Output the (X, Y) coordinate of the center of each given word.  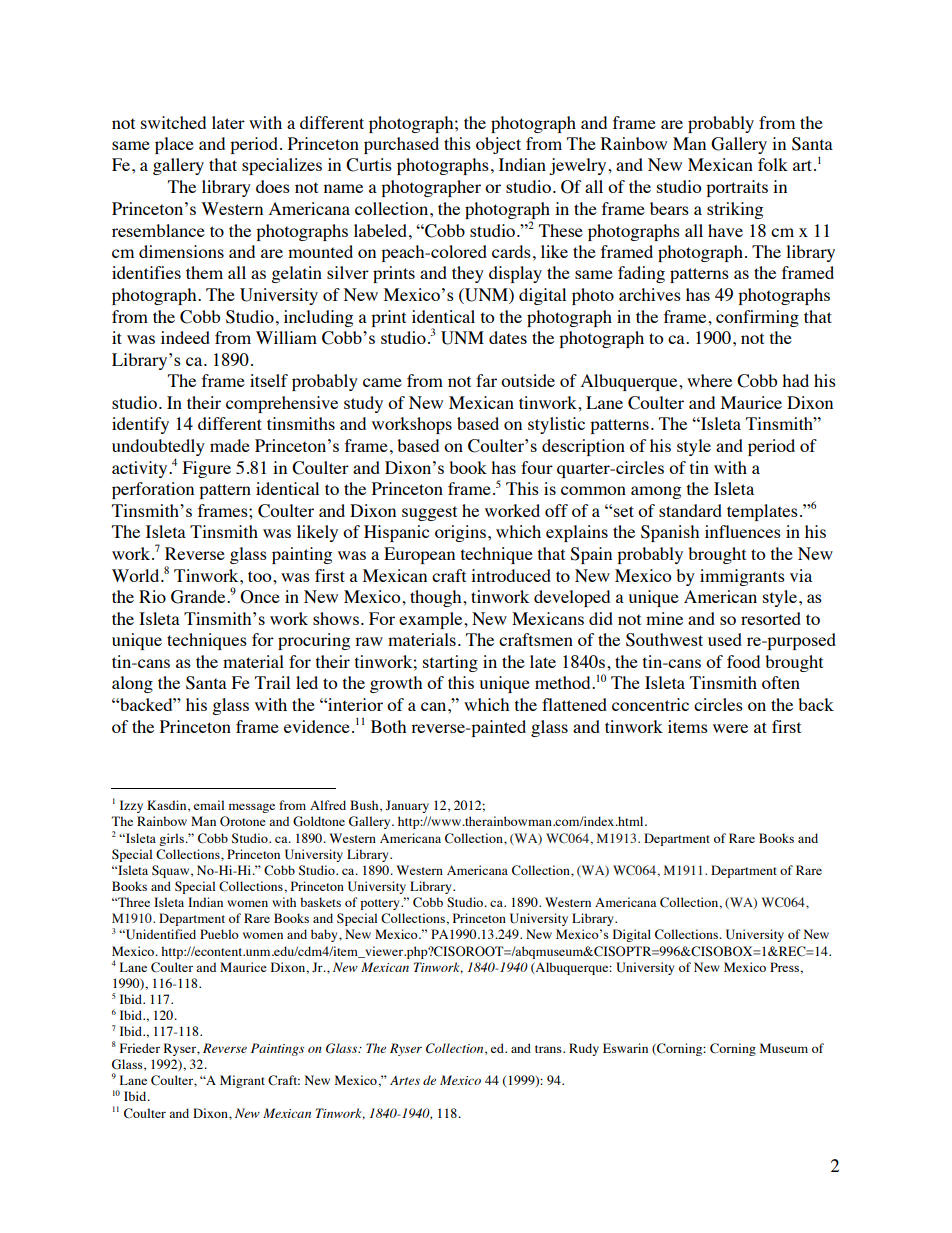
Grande (199, 597)
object (498, 145)
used (725, 639)
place (174, 145)
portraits (737, 188)
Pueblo (219, 934)
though (437, 598)
